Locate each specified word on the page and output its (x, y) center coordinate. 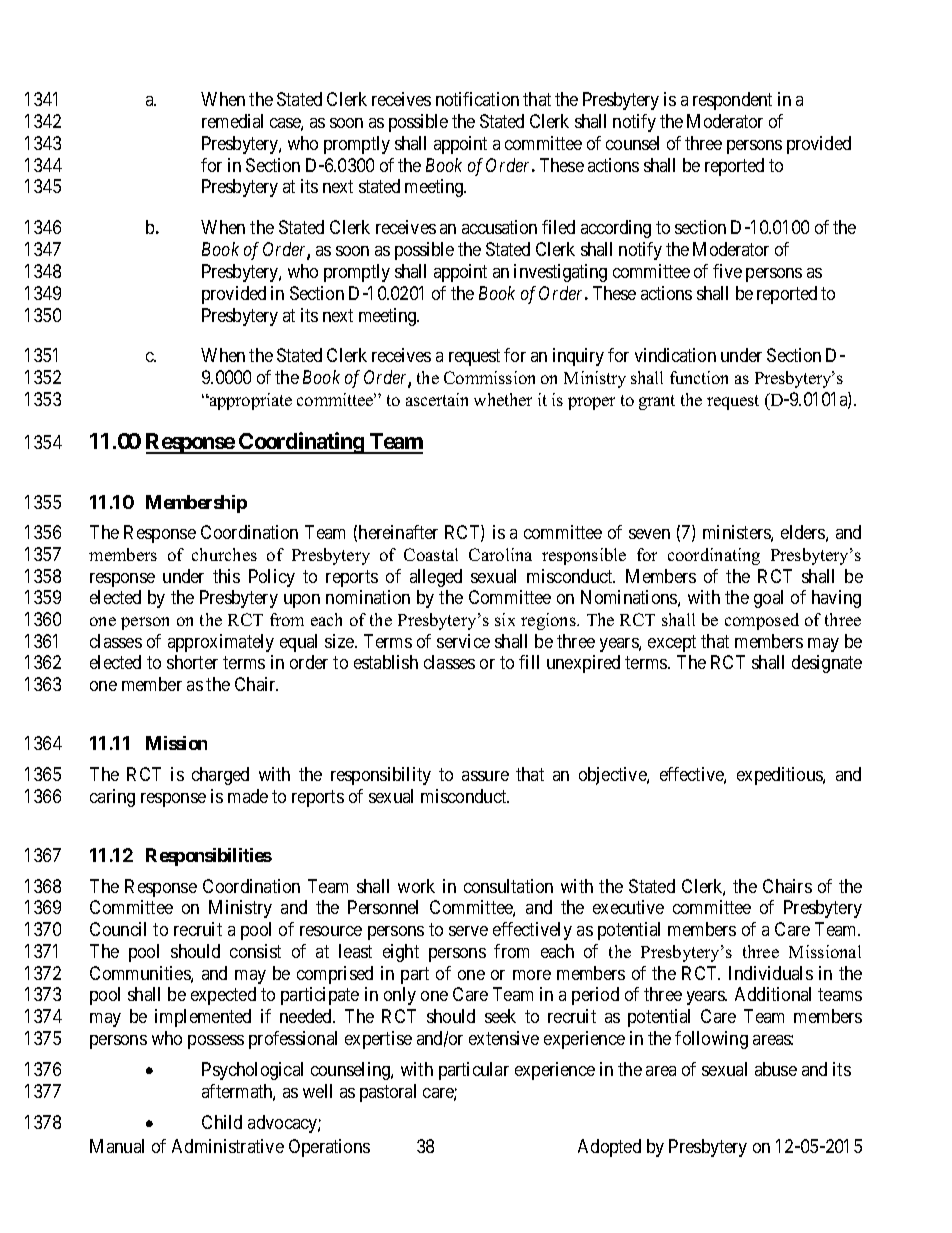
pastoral (388, 1093)
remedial (232, 121)
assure (485, 776)
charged (220, 776)
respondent (732, 101)
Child (222, 1122)
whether (503, 399)
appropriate (250, 401)
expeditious (780, 776)
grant (657, 402)
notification (477, 99)
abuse (776, 1069)
